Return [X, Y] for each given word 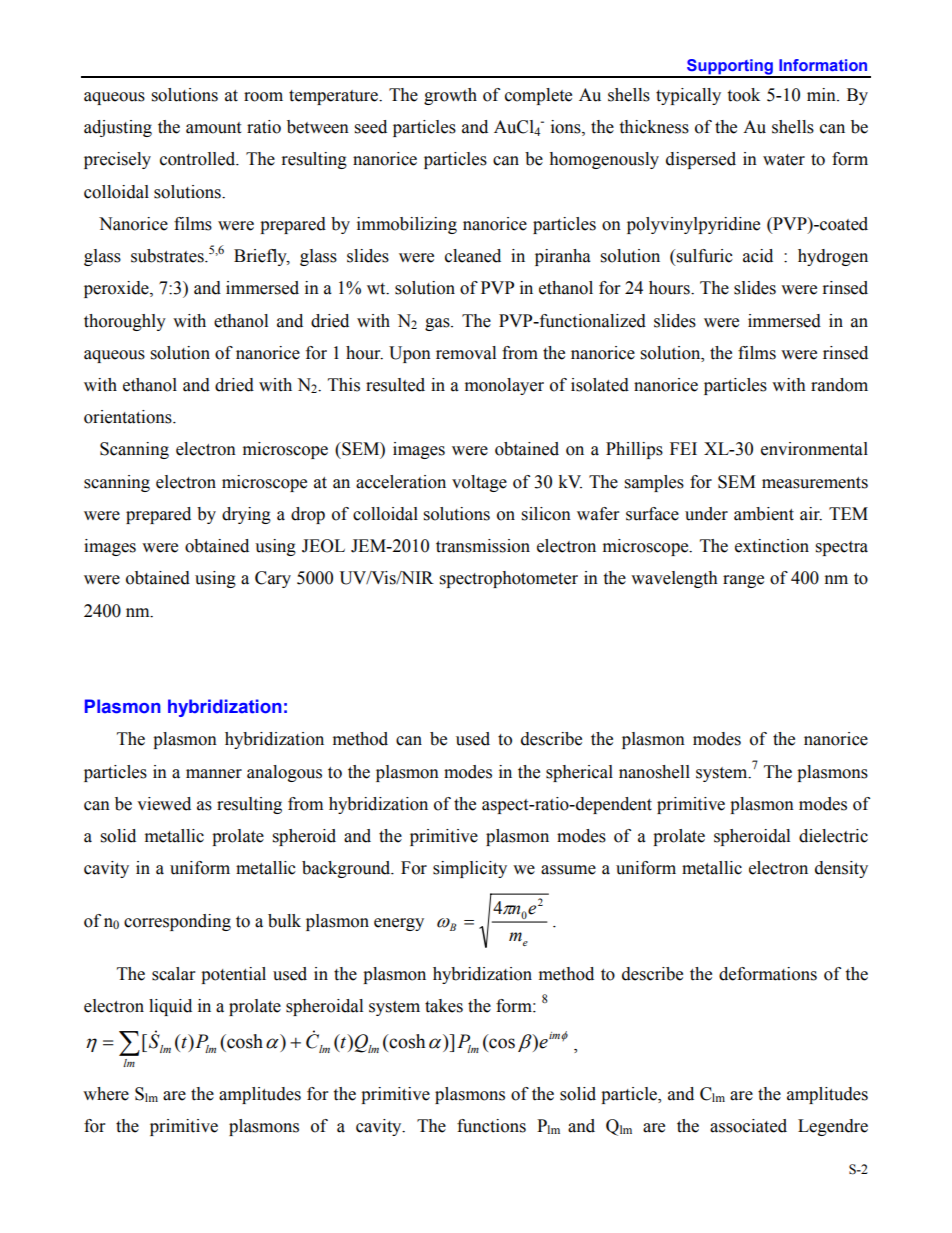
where [106, 1094]
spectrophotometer [509, 579]
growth [450, 96]
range [743, 581]
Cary [273, 579]
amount [213, 128]
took [743, 95]
